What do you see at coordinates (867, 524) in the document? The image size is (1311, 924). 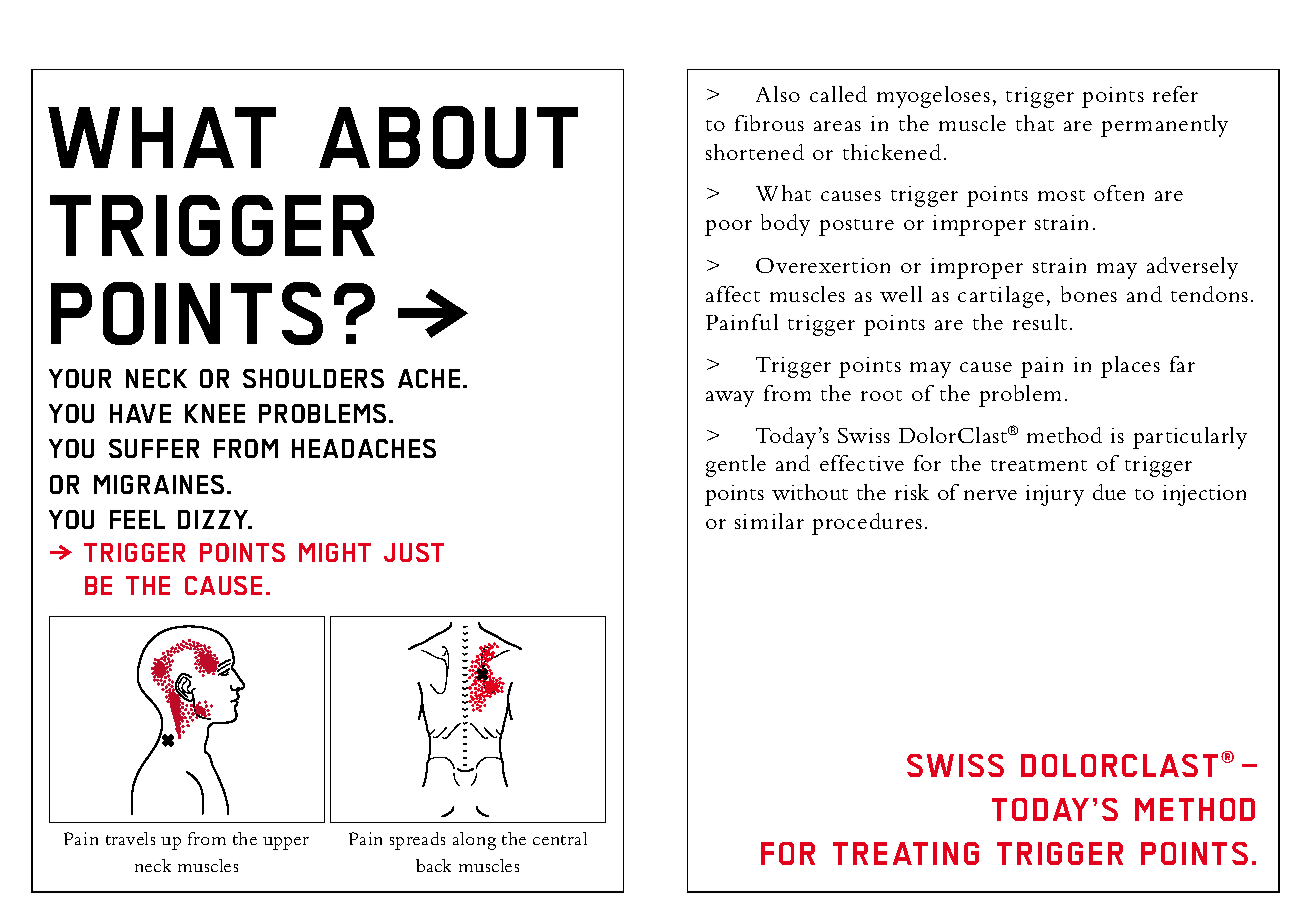 I see `procedures` at bounding box center [867, 524].
